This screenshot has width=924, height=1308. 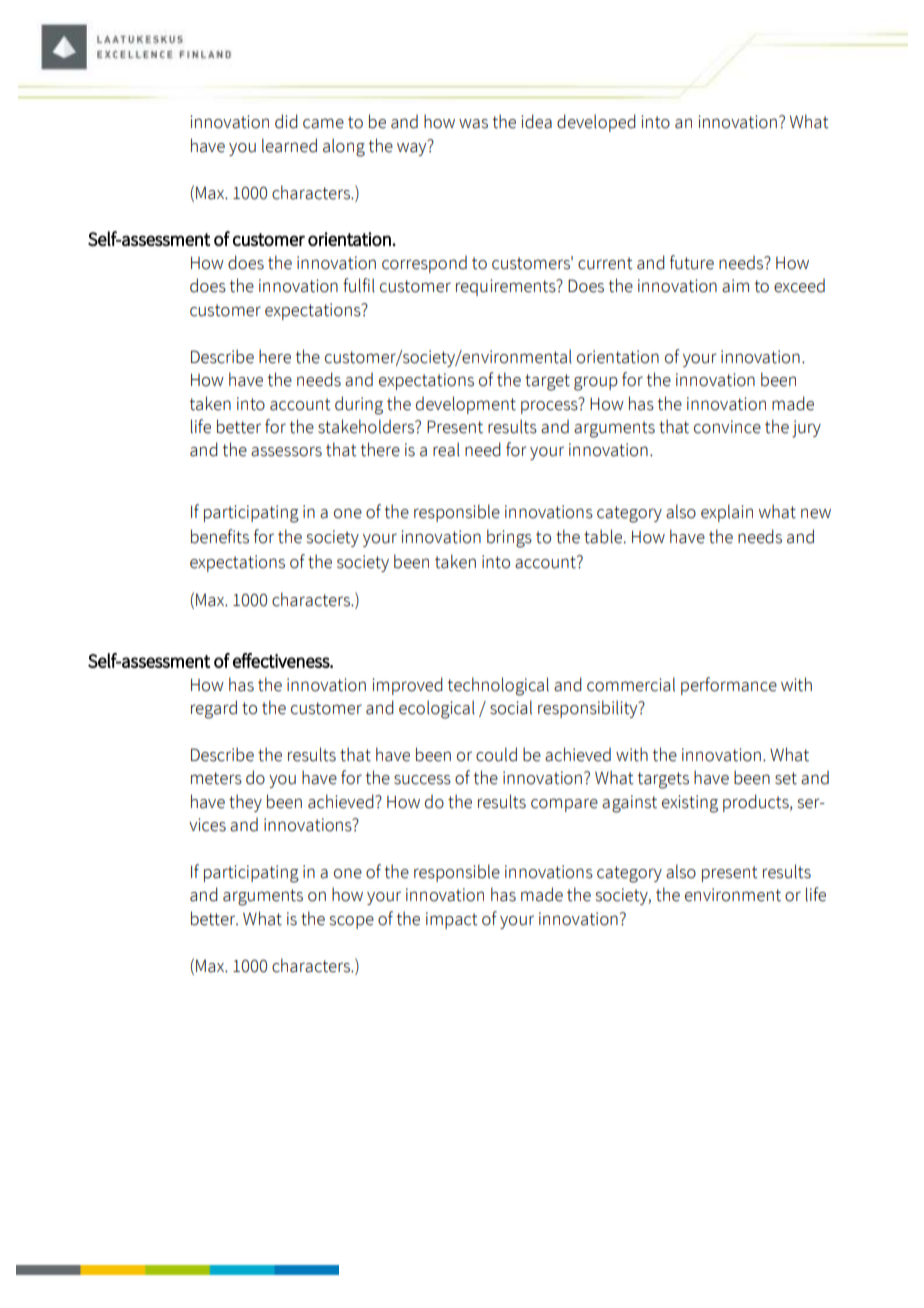 I want to click on convince, so click(x=727, y=427).
